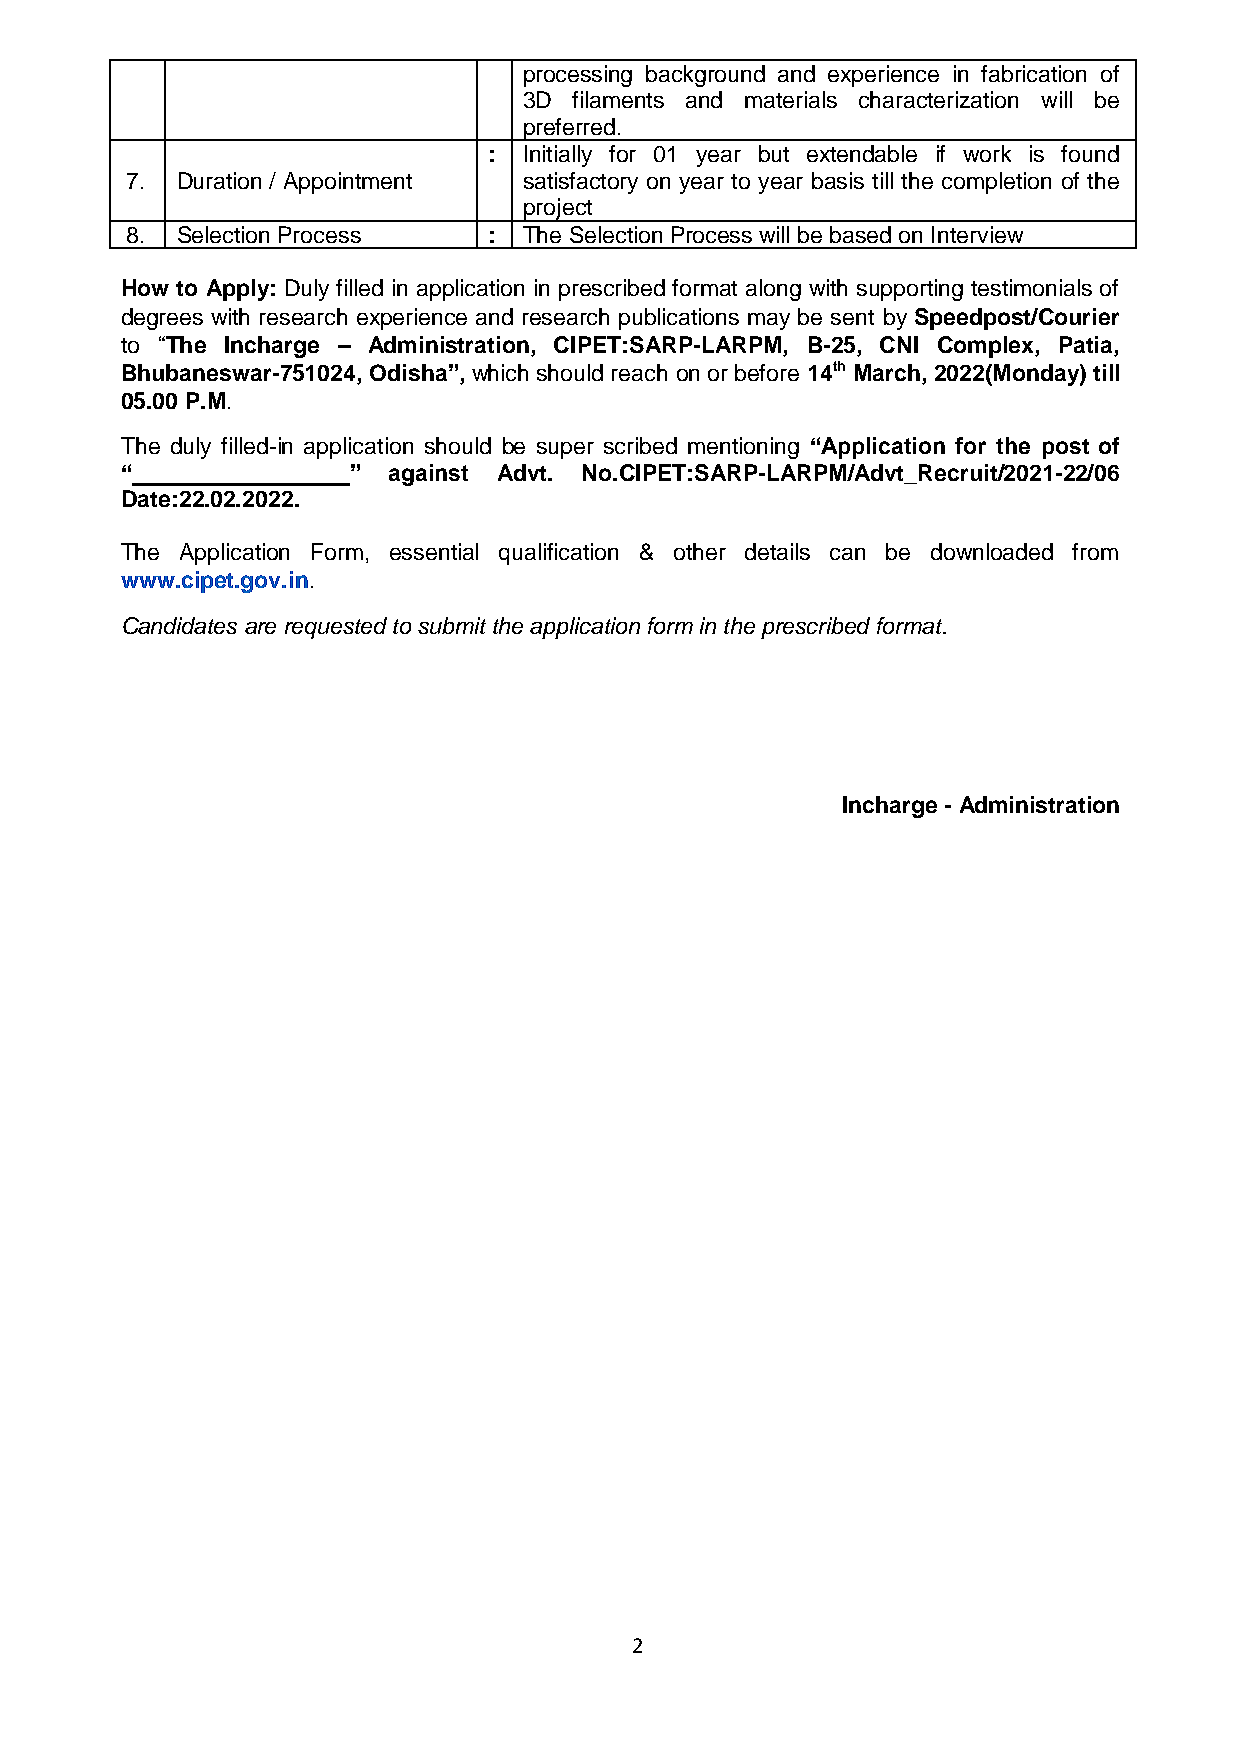 This screenshot has width=1245, height=1761. What do you see at coordinates (618, 99) in the screenshot?
I see `filaments` at bounding box center [618, 99].
